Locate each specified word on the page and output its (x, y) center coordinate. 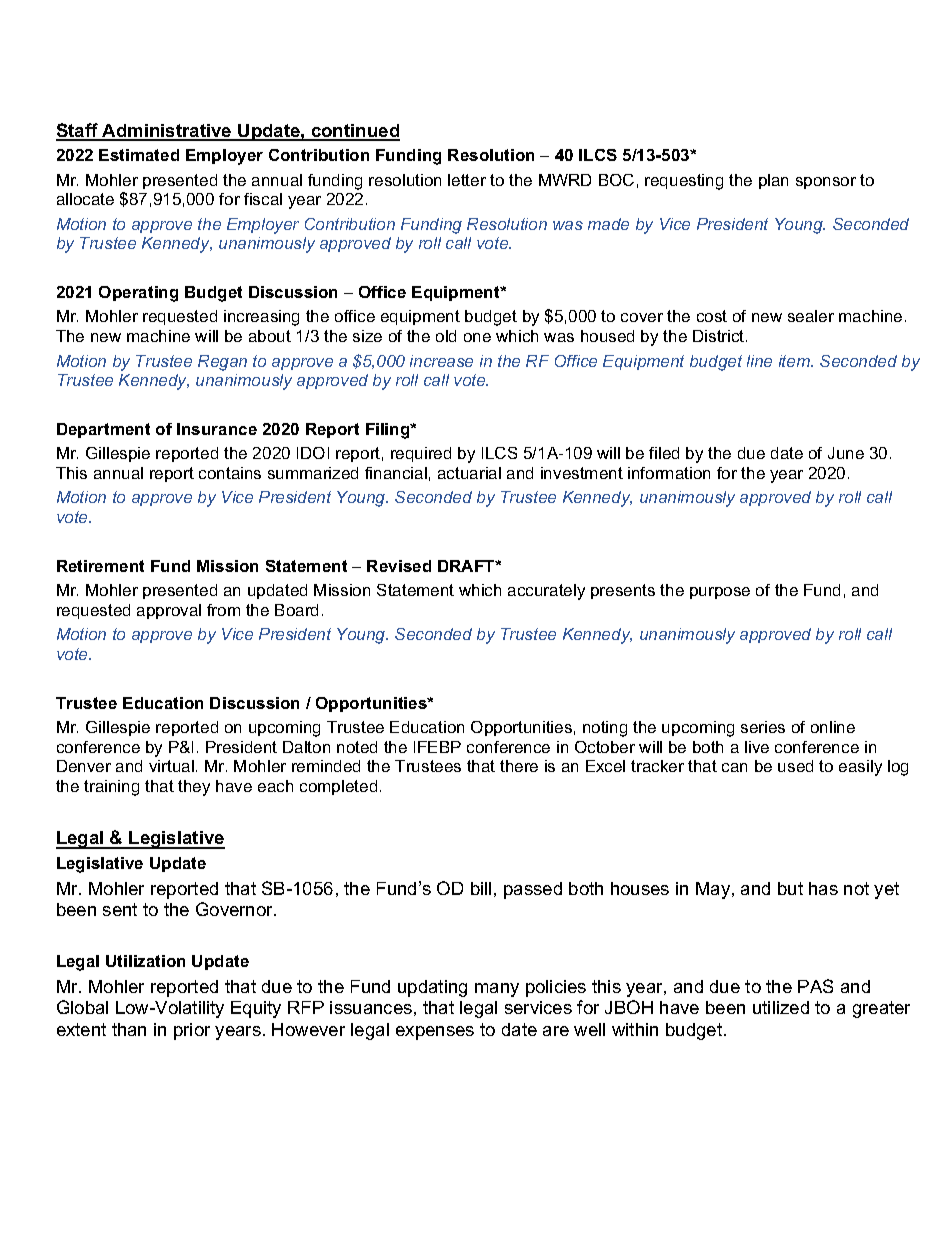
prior (192, 1031)
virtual (171, 766)
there (519, 766)
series (763, 727)
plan (773, 181)
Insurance (217, 429)
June (846, 453)
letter (467, 180)
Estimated (139, 155)
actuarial (469, 473)
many (497, 990)
